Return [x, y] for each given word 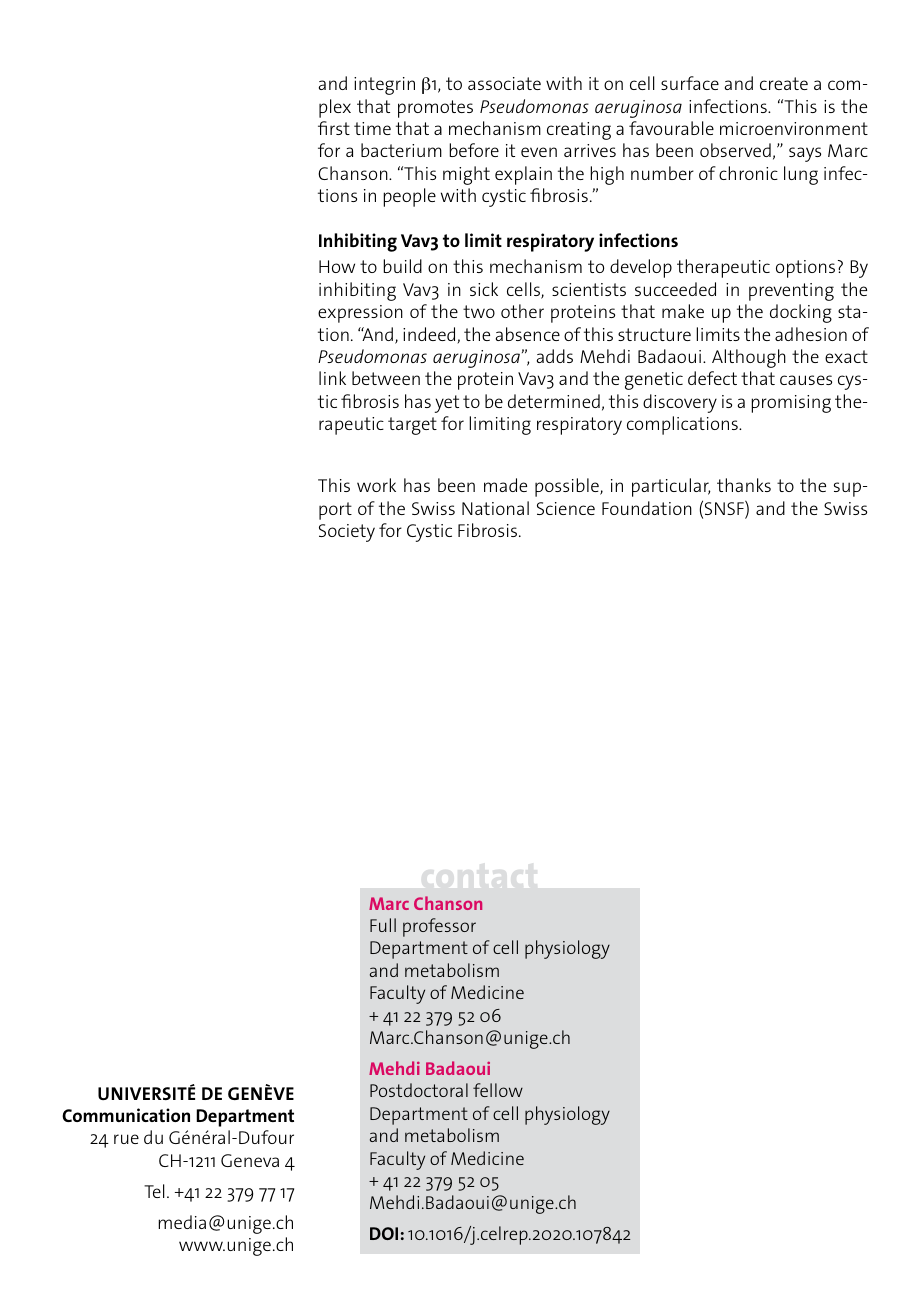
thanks [744, 485]
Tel [154, 1191]
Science [566, 508]
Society [347, 533]
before [474, 150]
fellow [498, 1090]
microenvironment [794, 128]
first [334, 128]
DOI [384, 1233]
